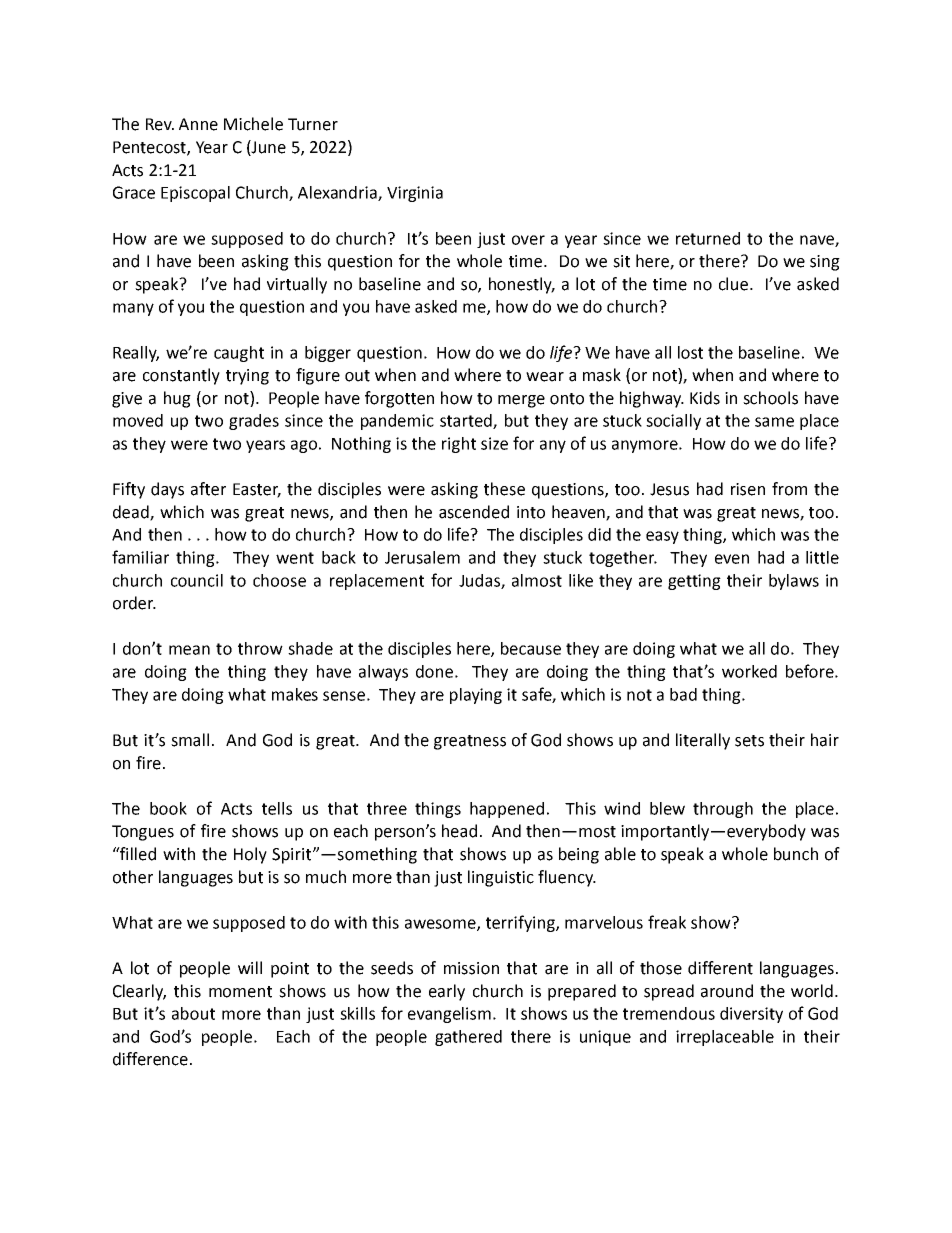 This screenshot has height=1233, width=952. I want to click on mean, so click(189, 650).
